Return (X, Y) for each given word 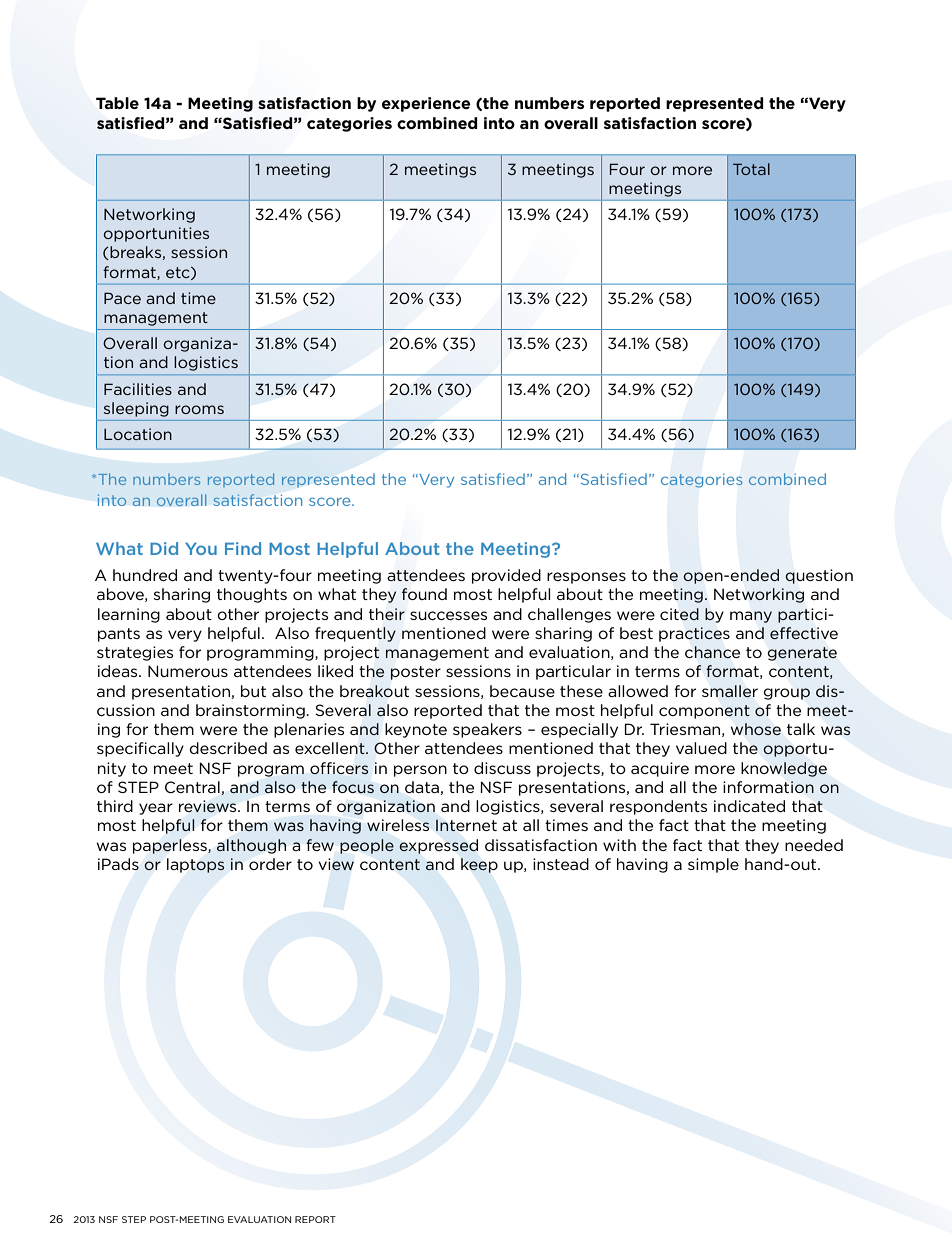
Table (117, 103)
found (424, 594)
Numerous (188, 671)
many (751, 617)
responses (586, 578)
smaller (730, 691)
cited (679, 614)
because (522, 691)
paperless (171, 846)
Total (751, 169)
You (201, 549)
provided (506, 576)
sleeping (136, 409)
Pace (122, 298)
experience (426, 104)
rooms (199, 409)
